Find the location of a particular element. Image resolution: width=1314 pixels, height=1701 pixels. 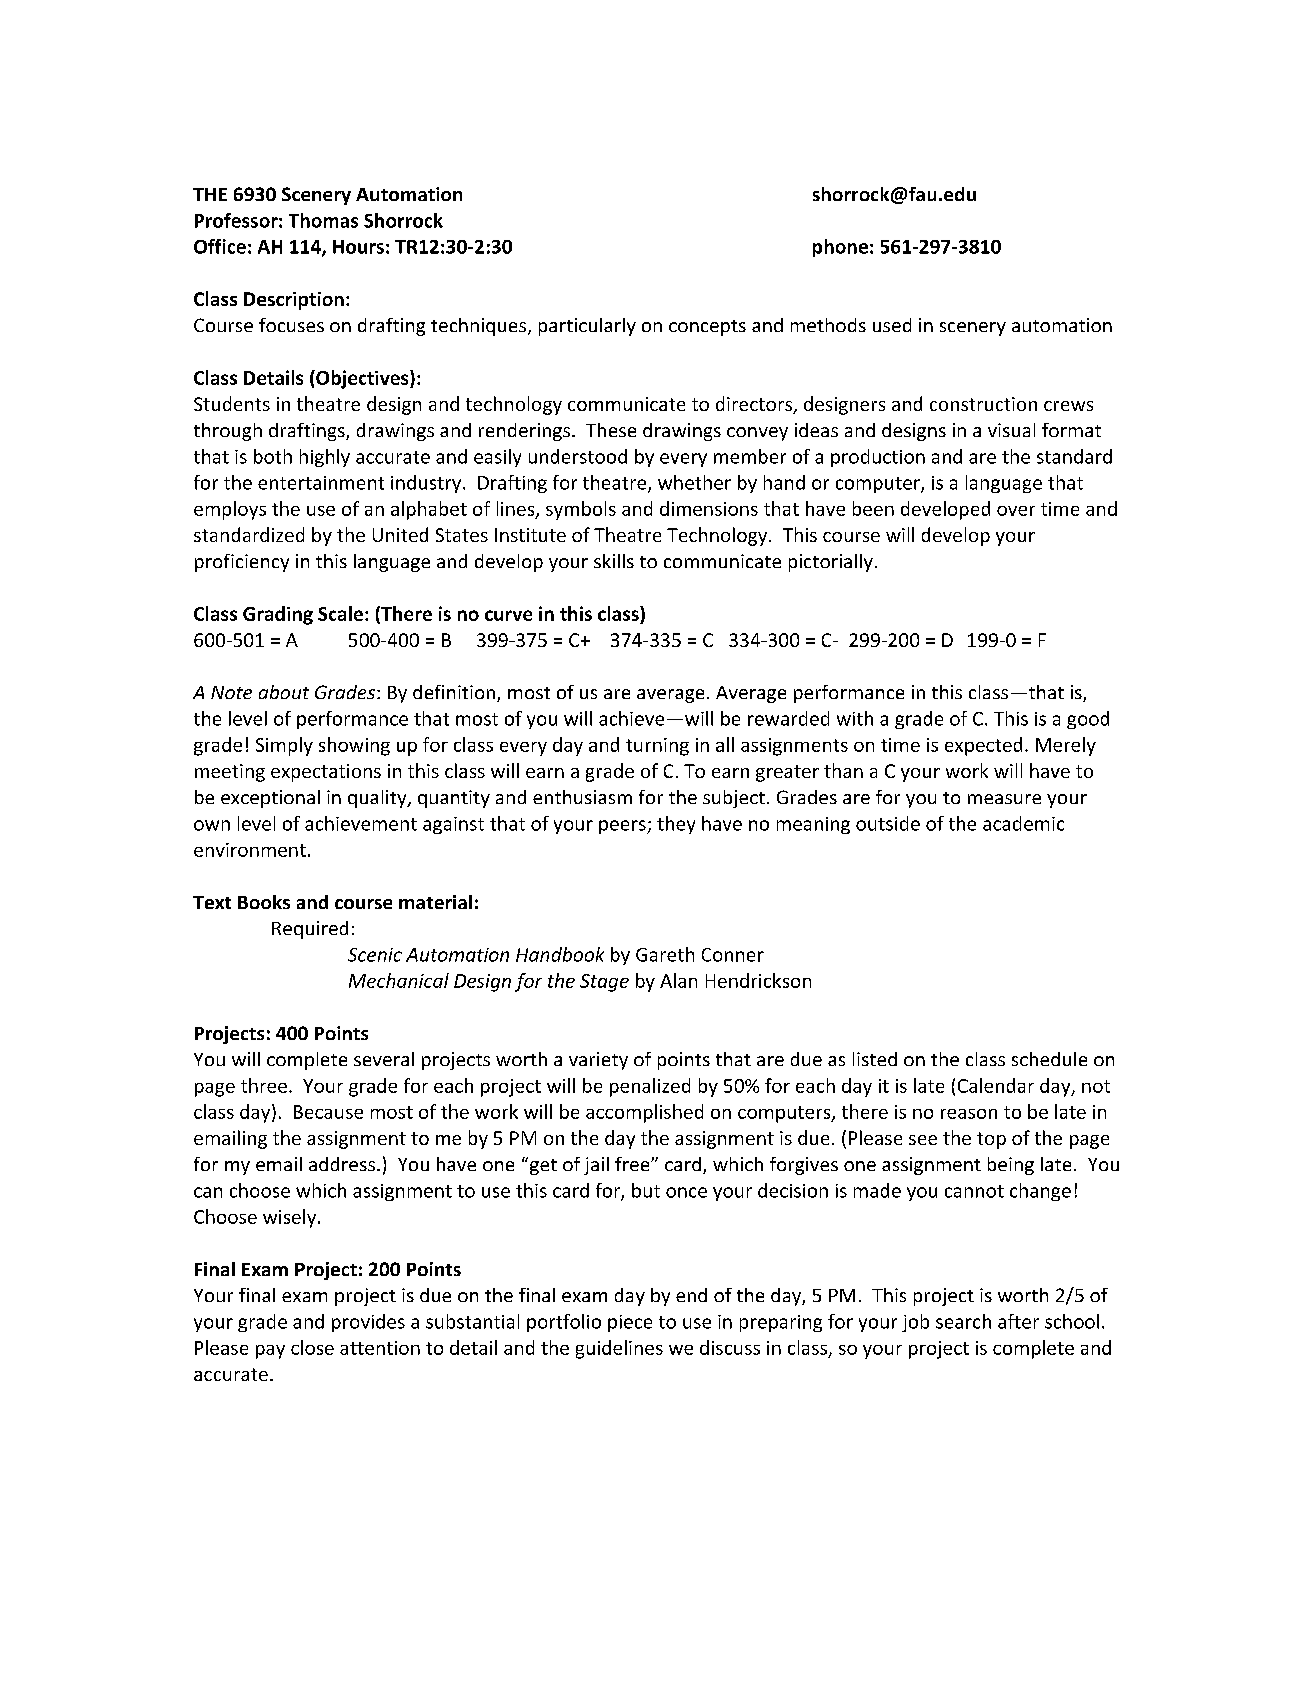

Hours is located at coordinates (358, 247).
